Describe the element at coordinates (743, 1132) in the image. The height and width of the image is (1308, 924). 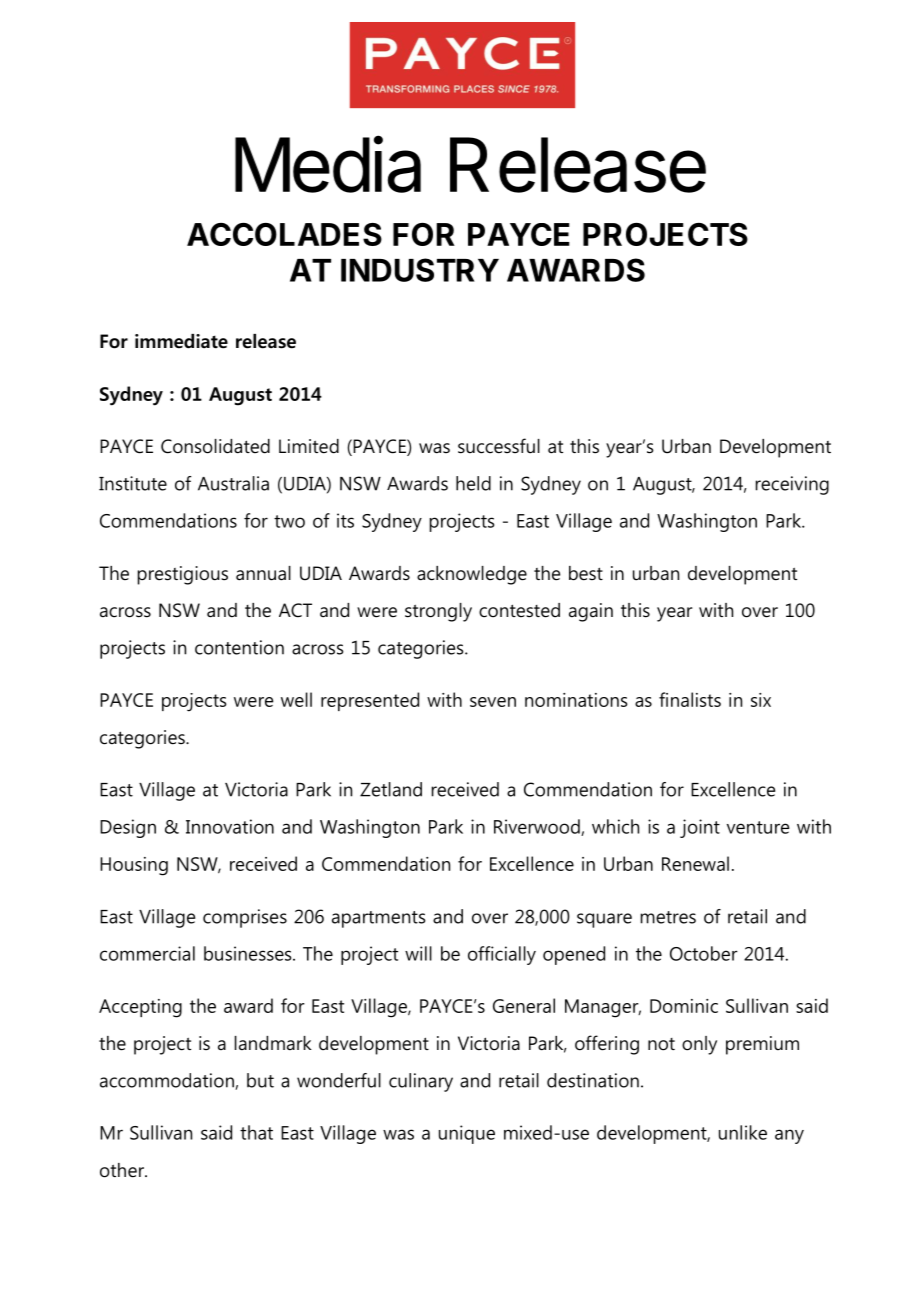
I see `unlike` at that location.
